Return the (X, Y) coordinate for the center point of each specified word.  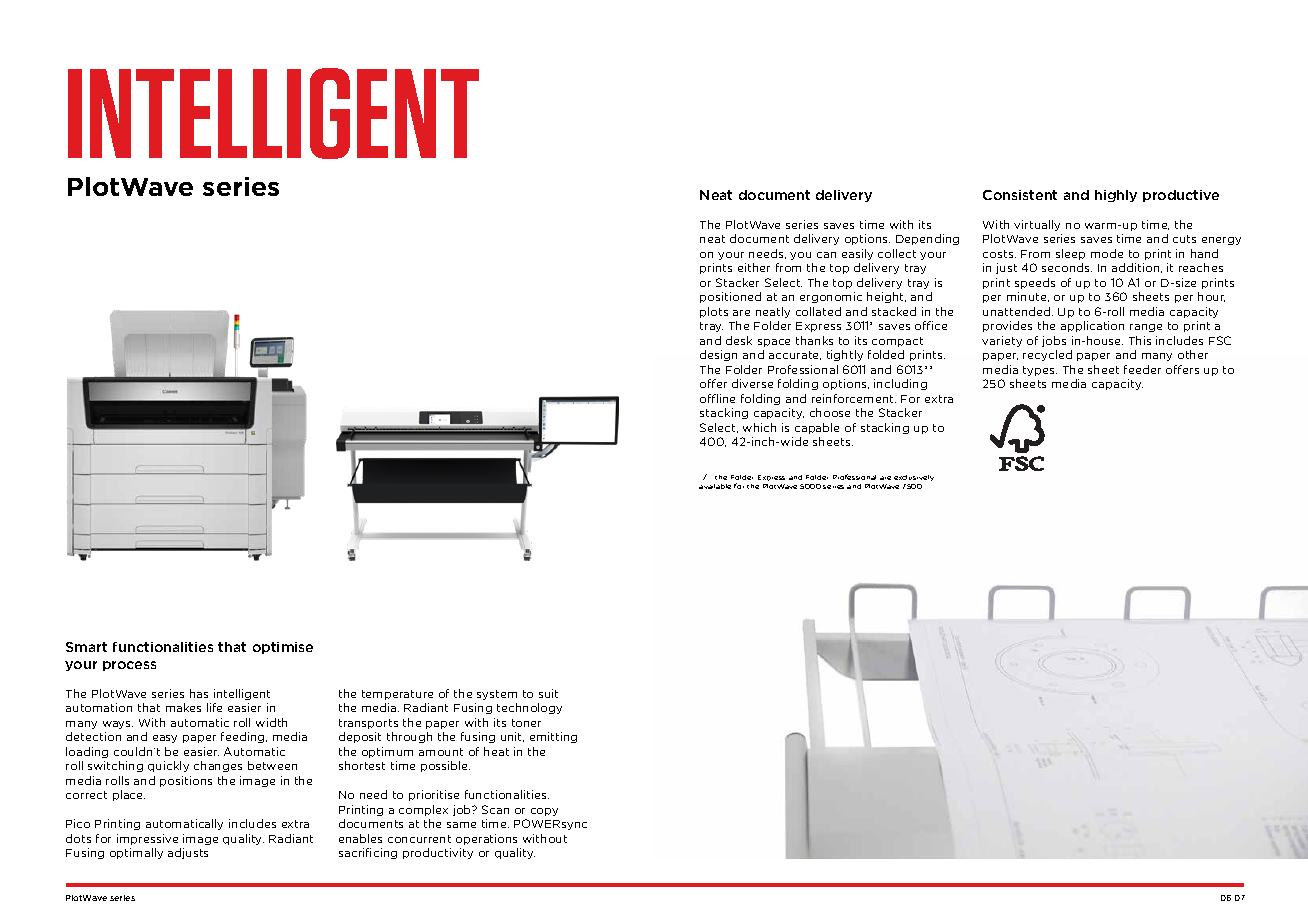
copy (544, 812)
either (754, 267)
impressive (147, 839)
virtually (1037, 225)
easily (857, 254)
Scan (495, 809)
